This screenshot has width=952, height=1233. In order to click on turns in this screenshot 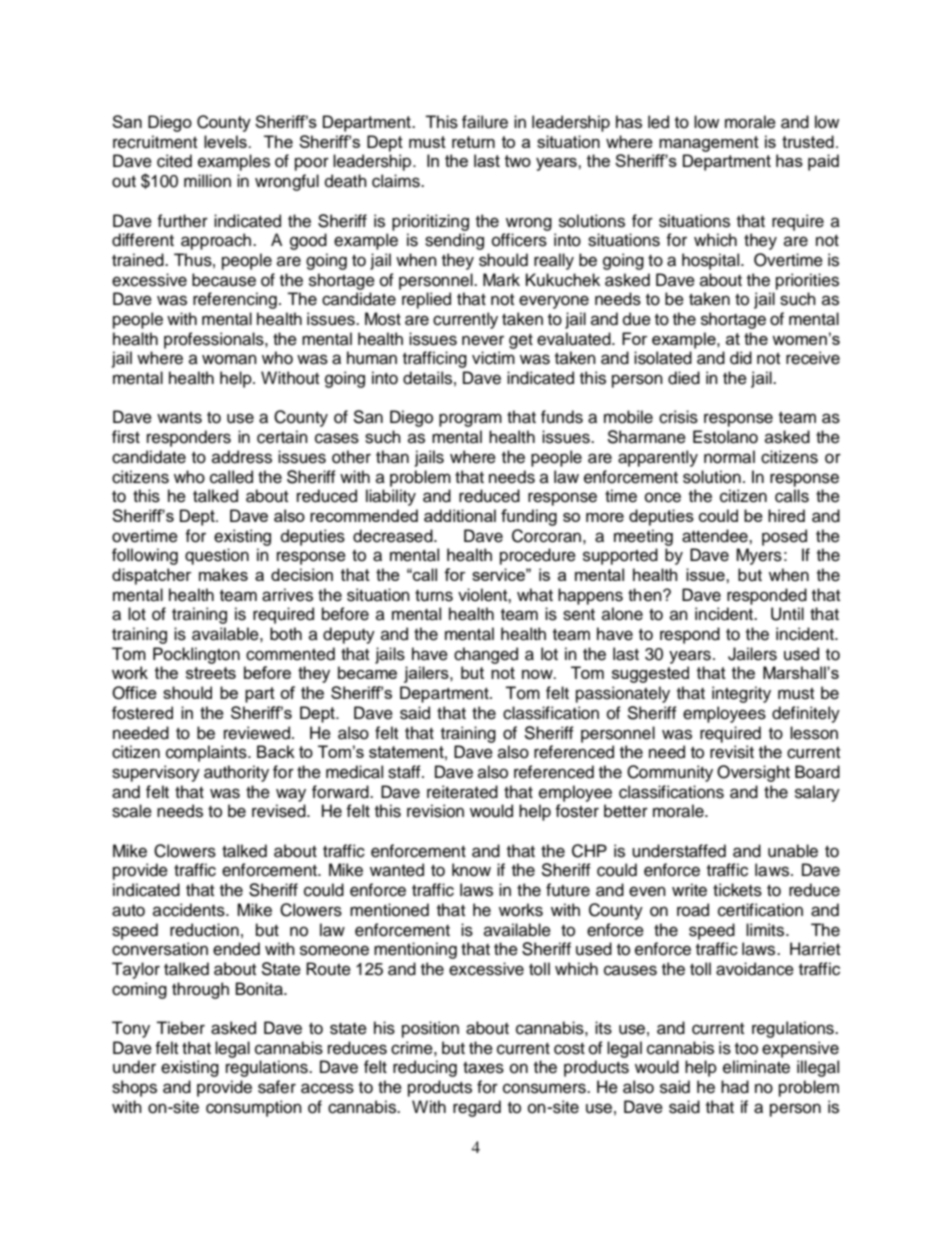, I will do `click(434, 596)`.
